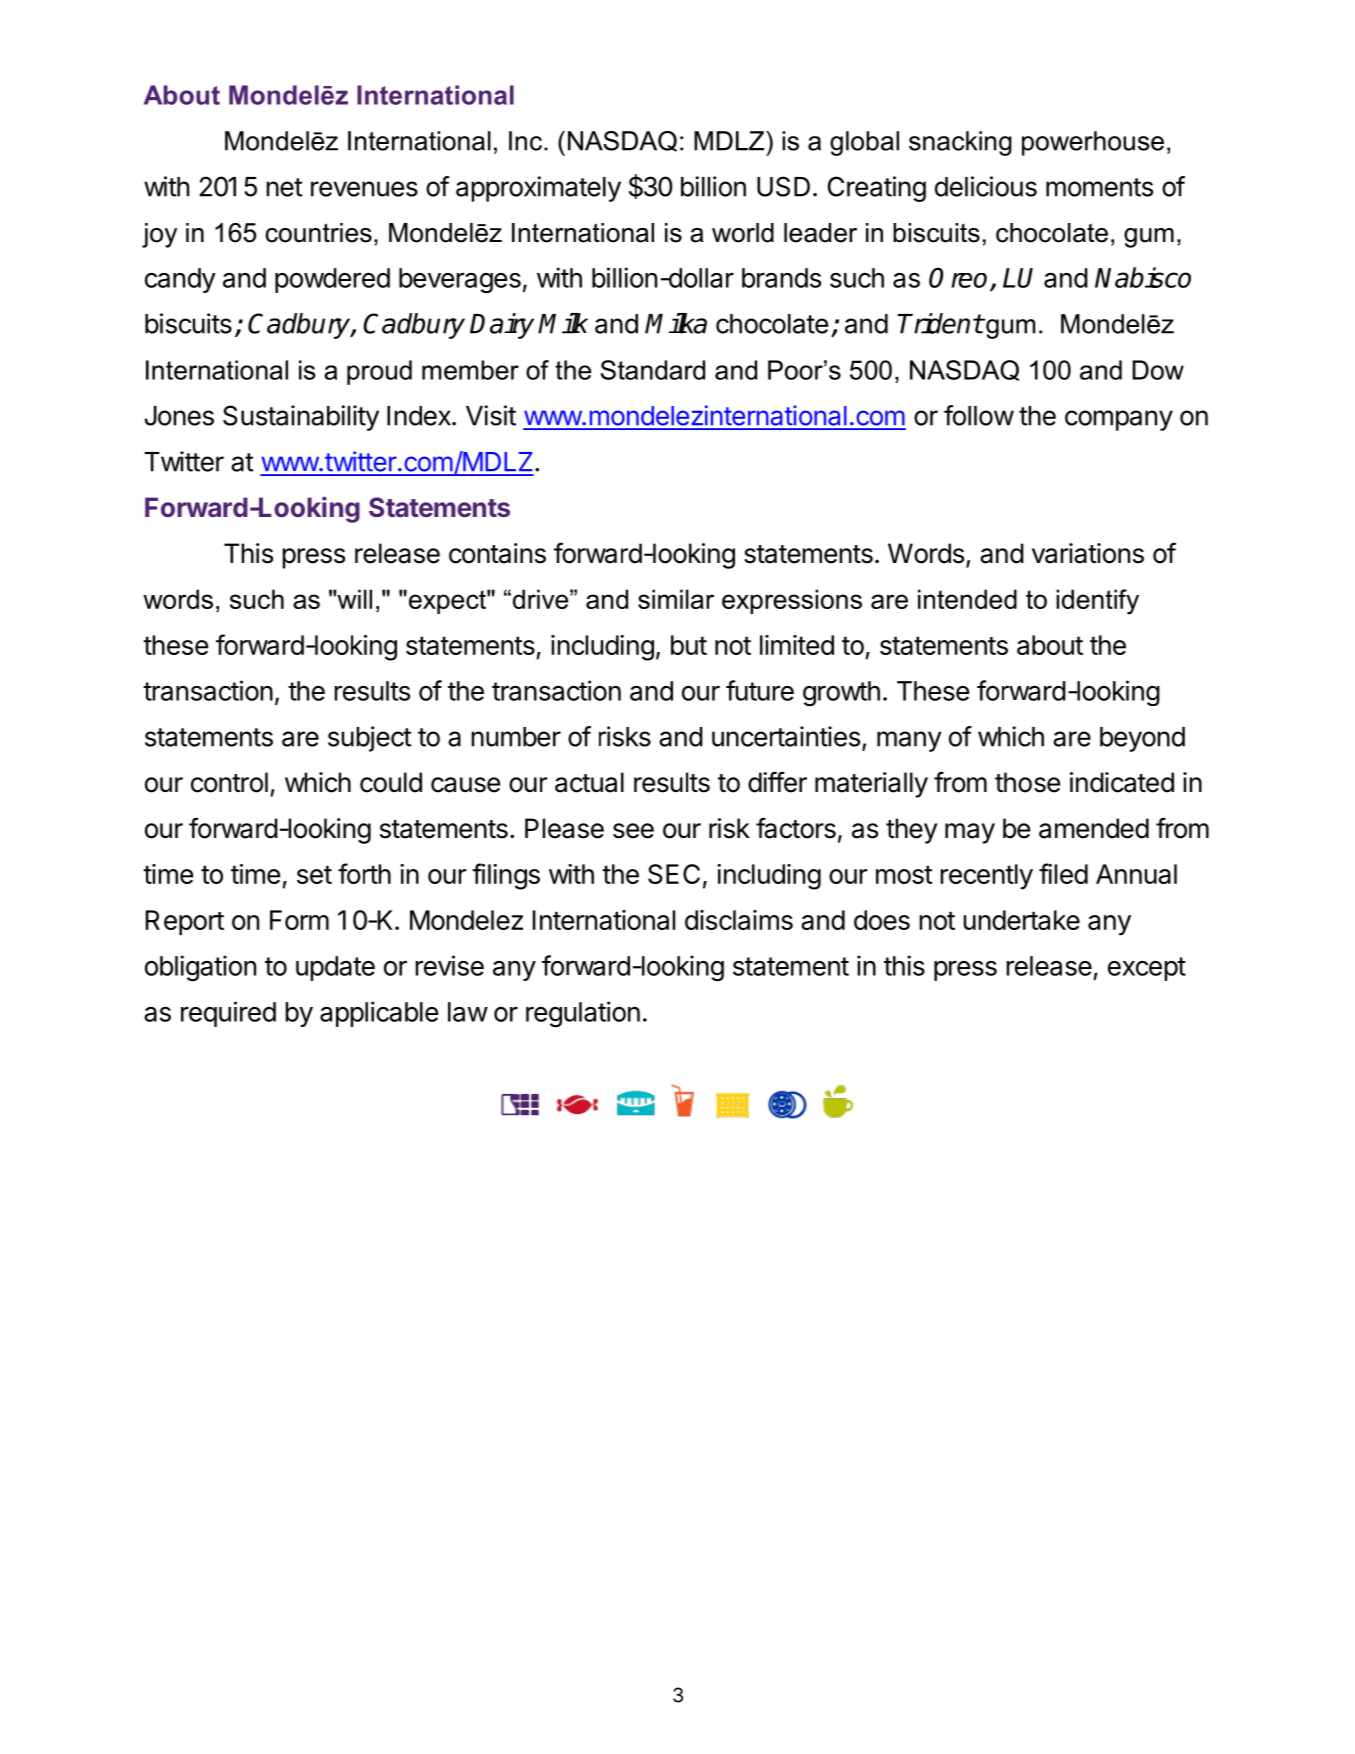 The width and height of the document is (1355, 1754). I want to click on update, so click(335, 968).
